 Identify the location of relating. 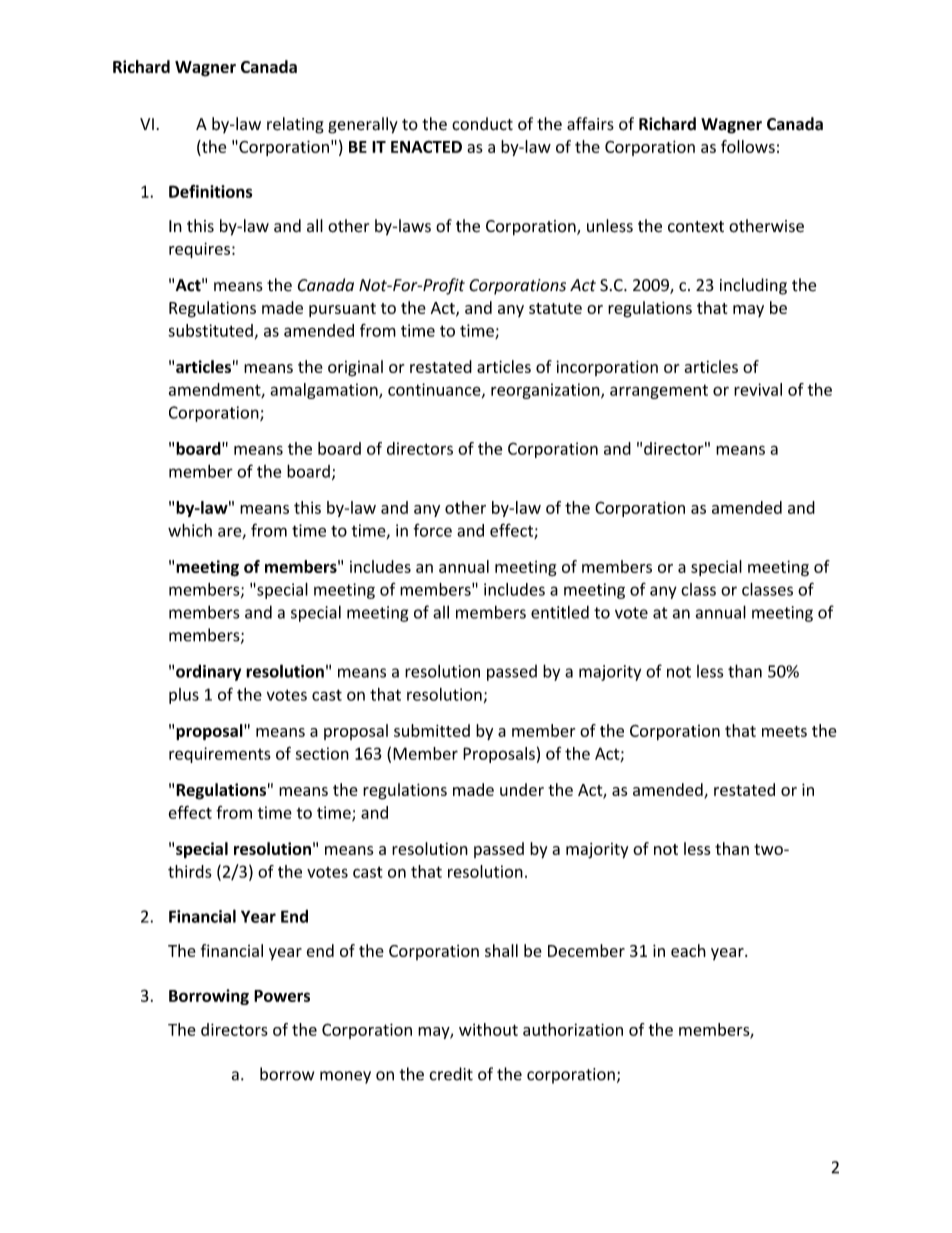
(295, 125).
